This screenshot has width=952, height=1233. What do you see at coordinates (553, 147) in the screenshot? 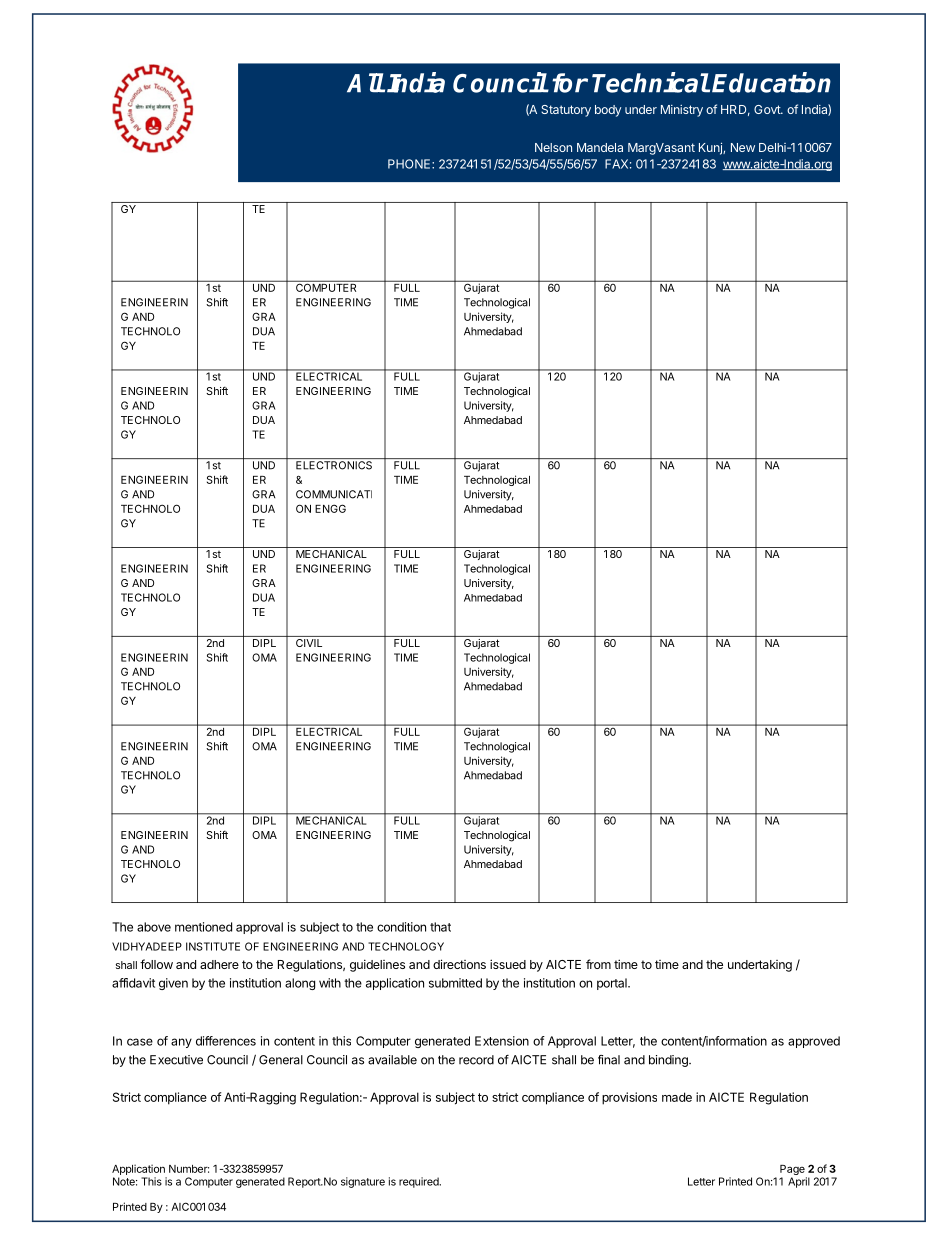
I see `Nelson` at bounding box center [553, 147].
